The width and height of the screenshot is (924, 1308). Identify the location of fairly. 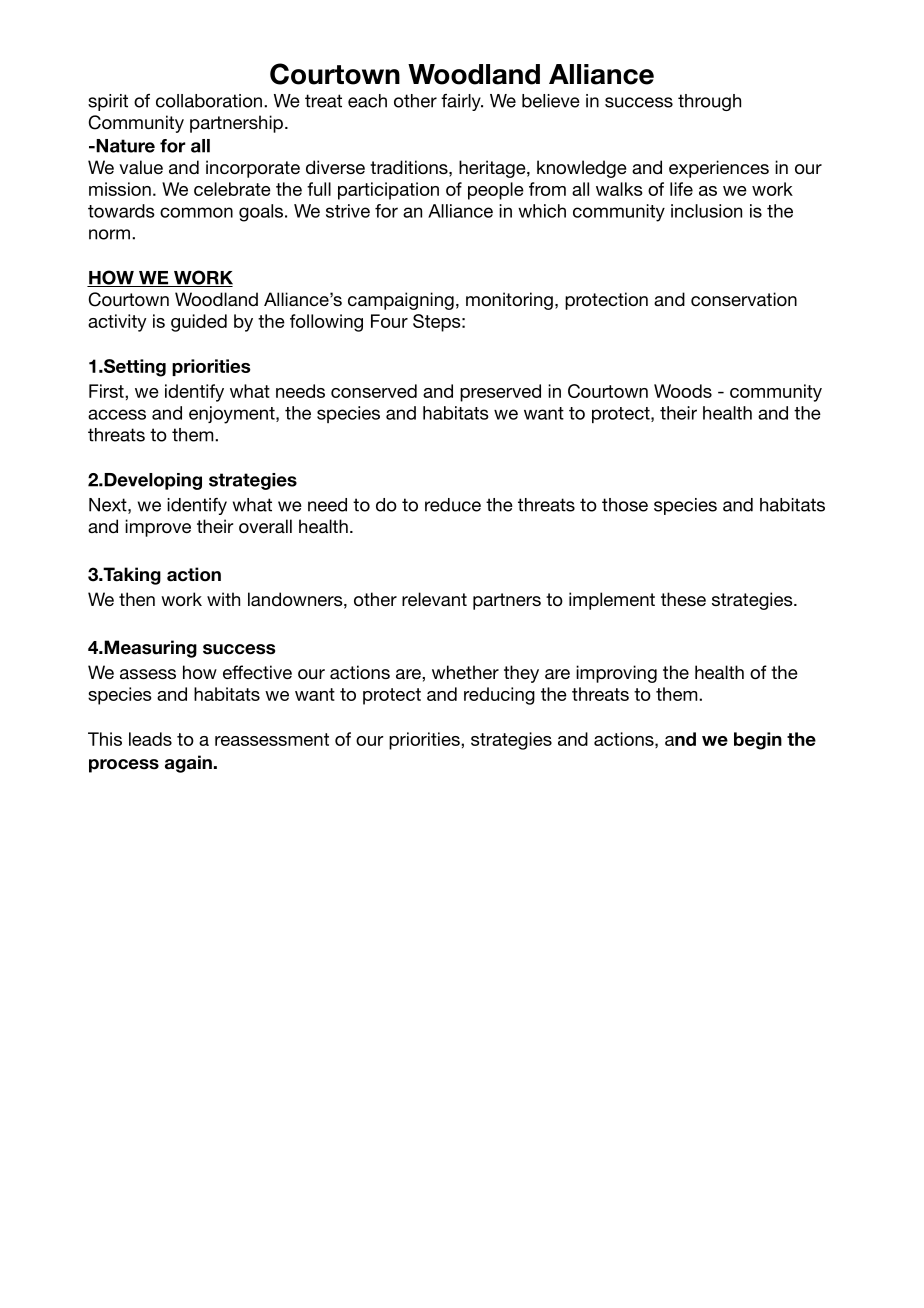
(462, 102).
